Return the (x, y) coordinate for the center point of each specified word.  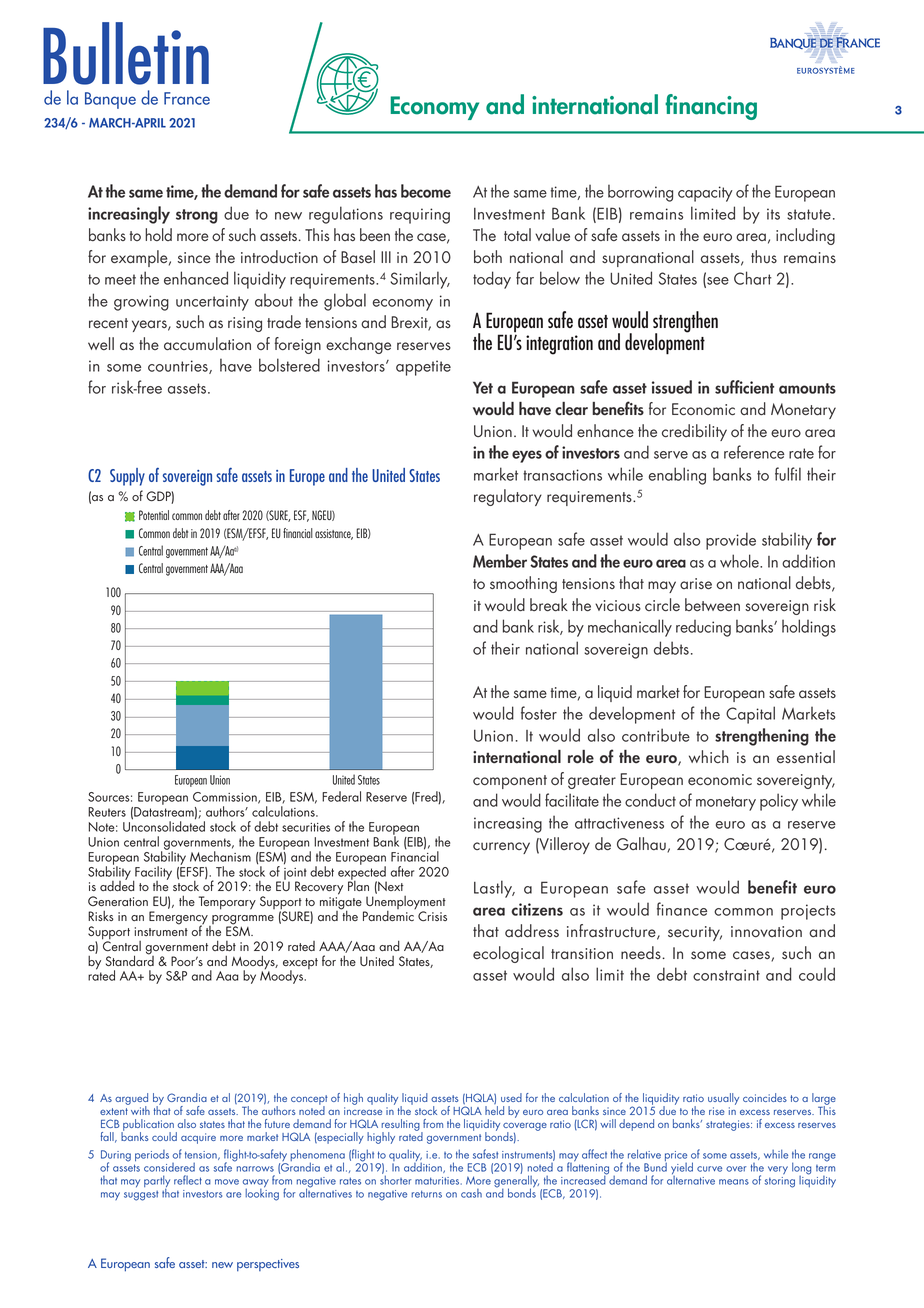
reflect (188, 1180)
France (187, 98)
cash (471, 1193)
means (734, 1182)
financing (711, 107)
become (426, 191)
